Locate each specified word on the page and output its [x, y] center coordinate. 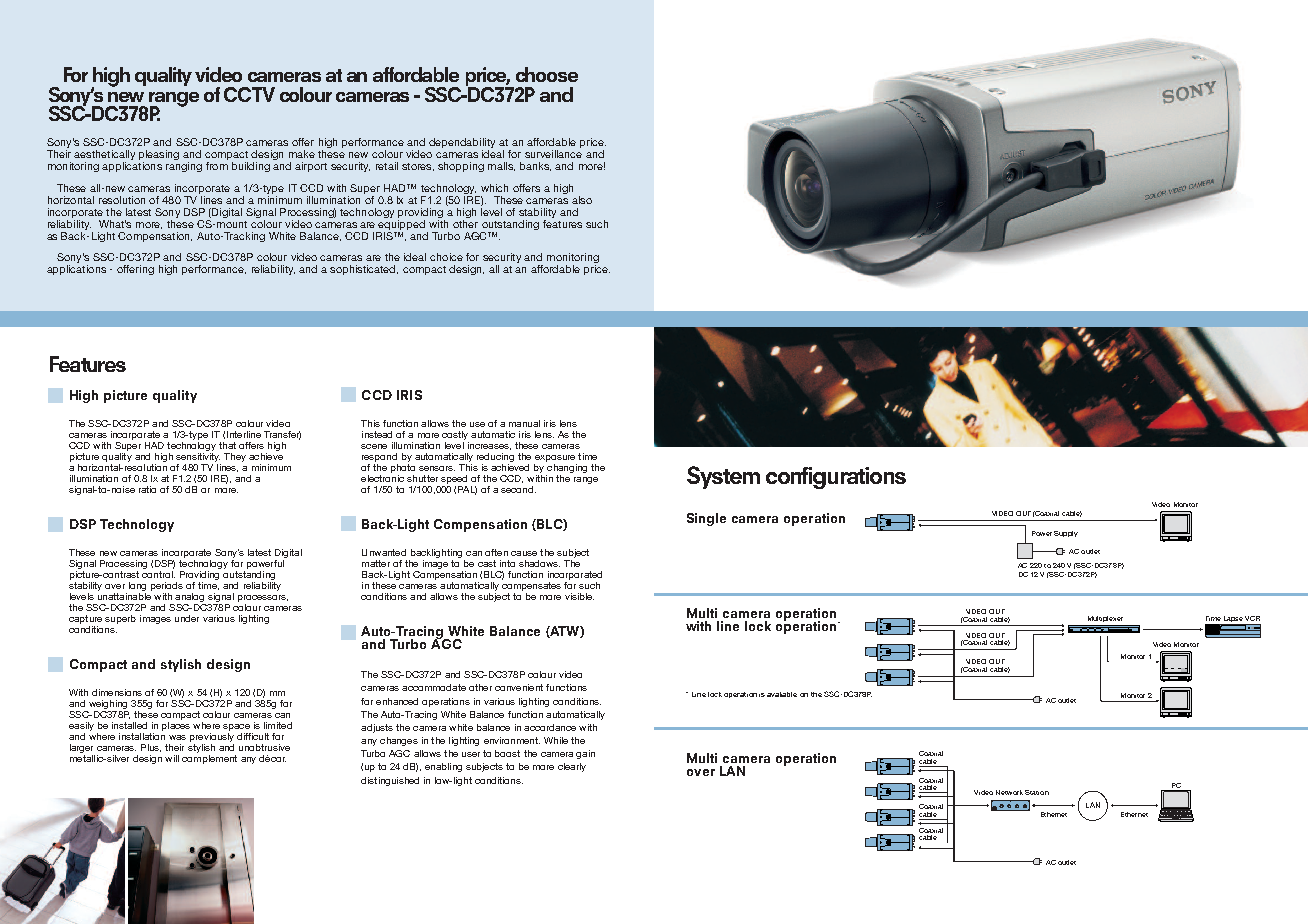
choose [547, 74]
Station [1037, 792]
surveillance [553, 154]
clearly [572, 767]
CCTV [249, 94]
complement [209, 758]
